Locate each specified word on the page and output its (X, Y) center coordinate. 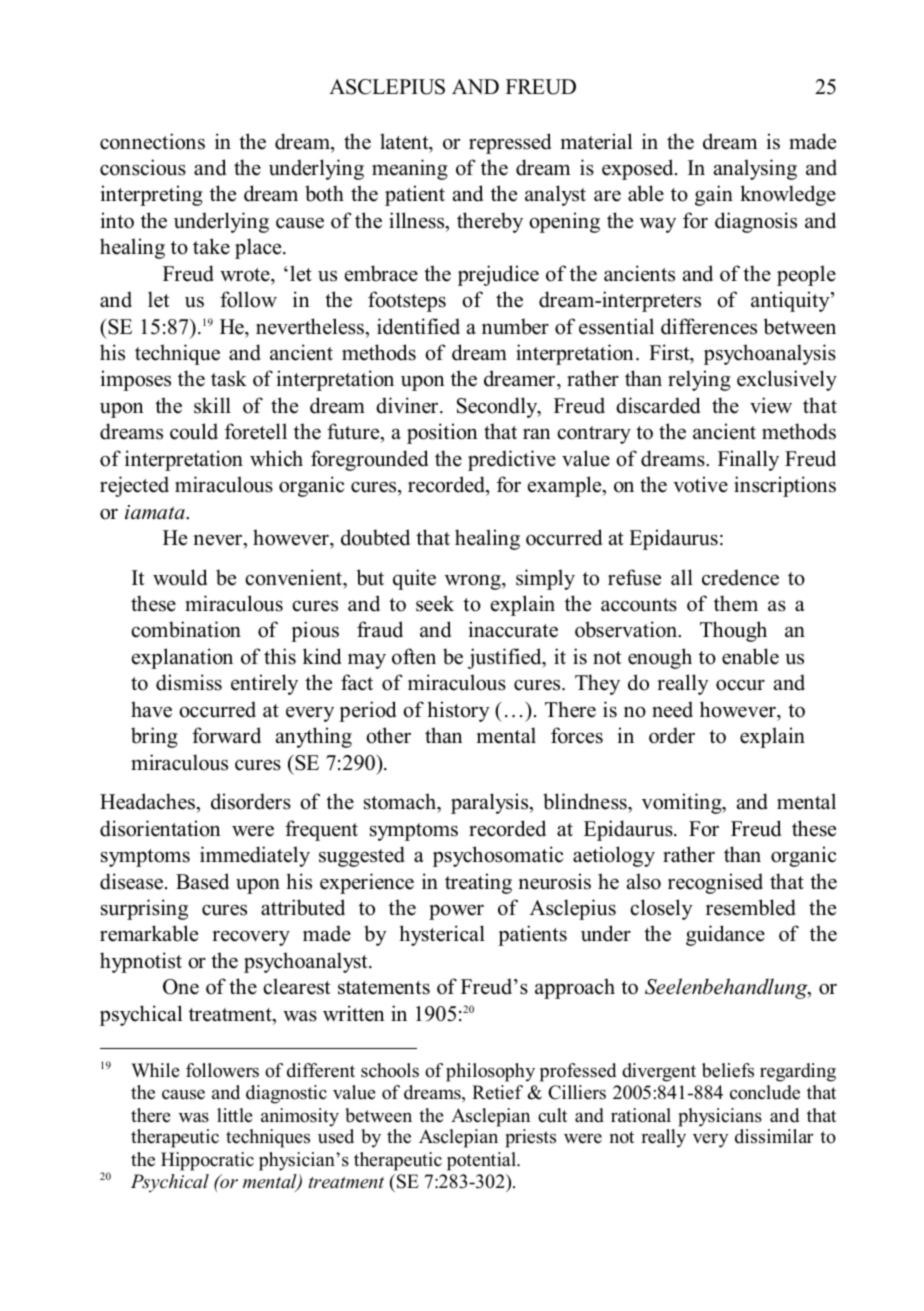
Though (733, 631)
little (235, 1115)
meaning (410, 169)
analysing (755, 169)
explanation (182, 658)
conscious (143, 167)
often (414, 656)
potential (482, 1161)
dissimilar (774, 1136)
